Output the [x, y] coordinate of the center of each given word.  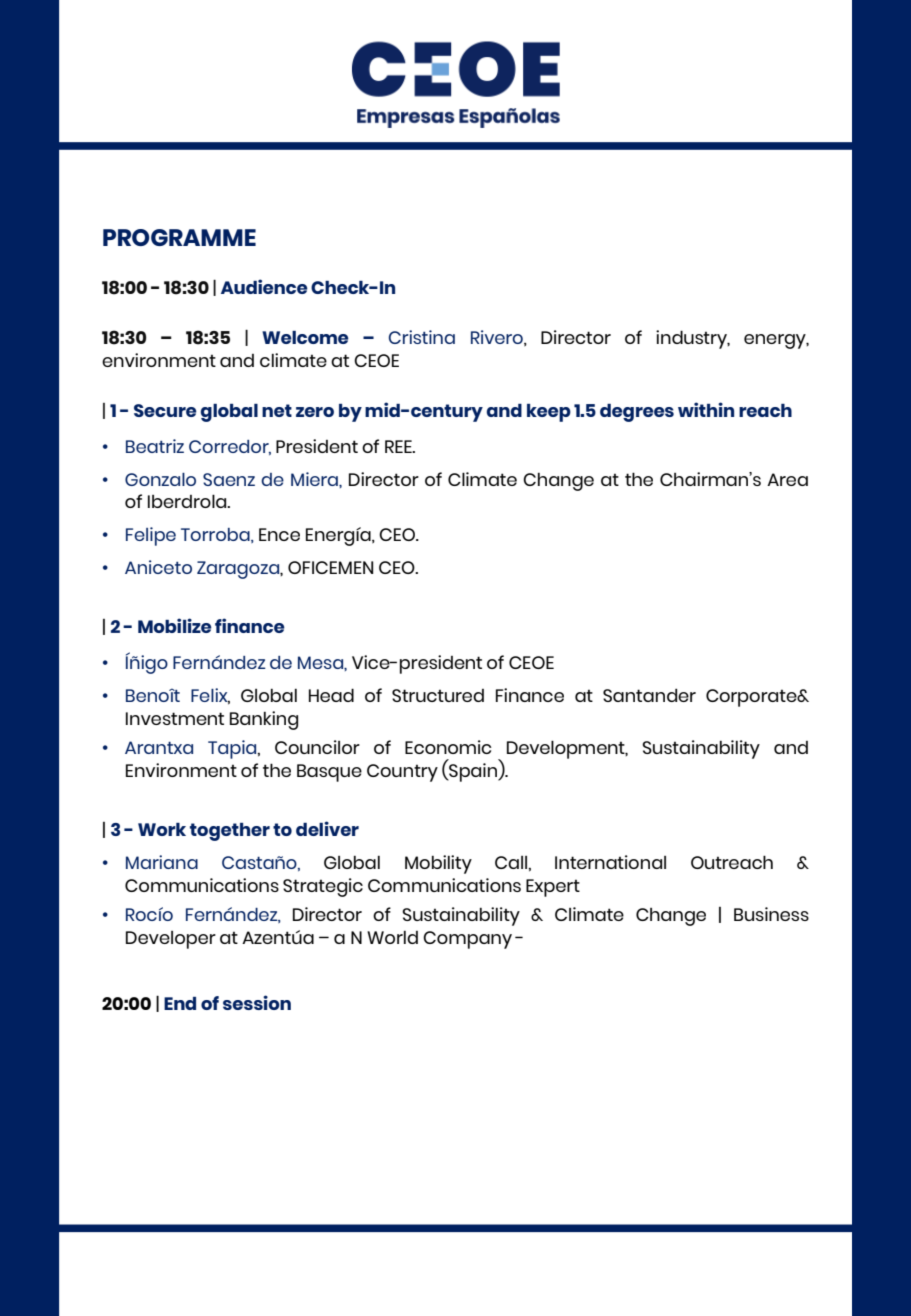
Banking [264, 720]
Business [771, 914]
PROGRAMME [179, 237]
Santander [649, 695]
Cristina [422, 337]
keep [549, 413]
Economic [448, 747]
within [706, 409]
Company [467, 940]
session [257, 1002]
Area [787, 479]
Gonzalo [160, 479]
